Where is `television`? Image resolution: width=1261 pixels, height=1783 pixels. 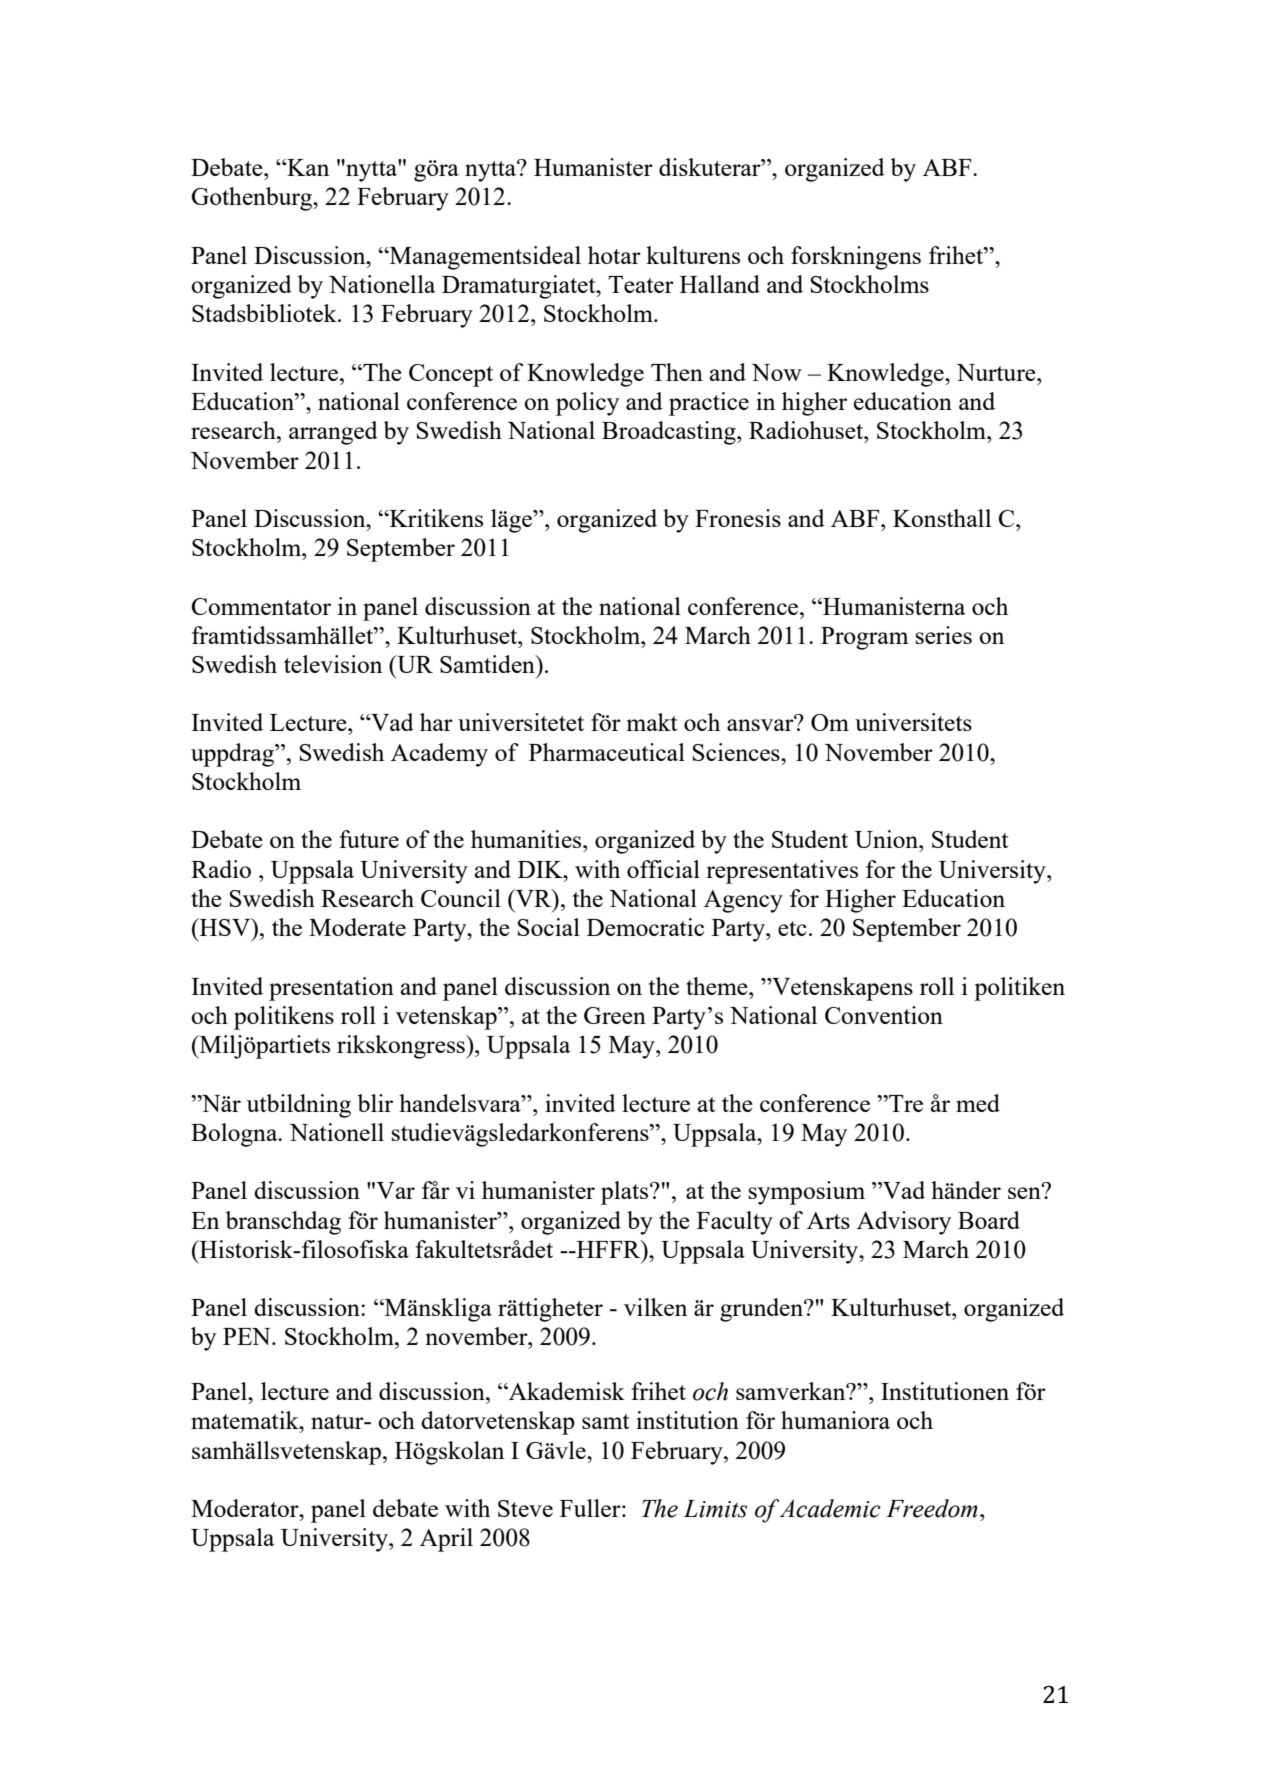
television is located at coordinates (333, 664).
